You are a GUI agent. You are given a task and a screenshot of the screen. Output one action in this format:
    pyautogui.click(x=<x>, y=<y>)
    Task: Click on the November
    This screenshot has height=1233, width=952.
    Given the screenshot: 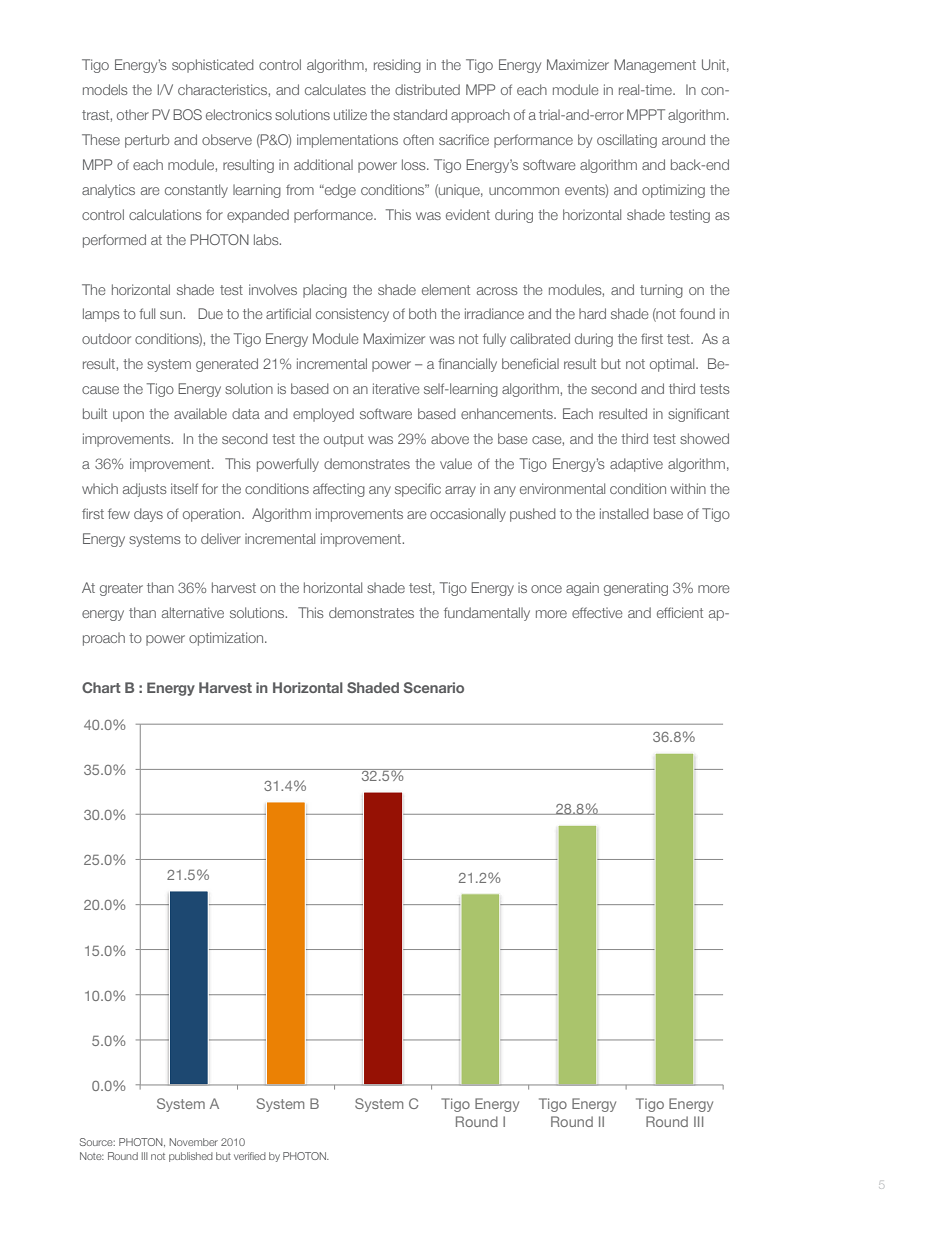 What is the action you would take?
    pyautogui.click(x=193, y=1142)
